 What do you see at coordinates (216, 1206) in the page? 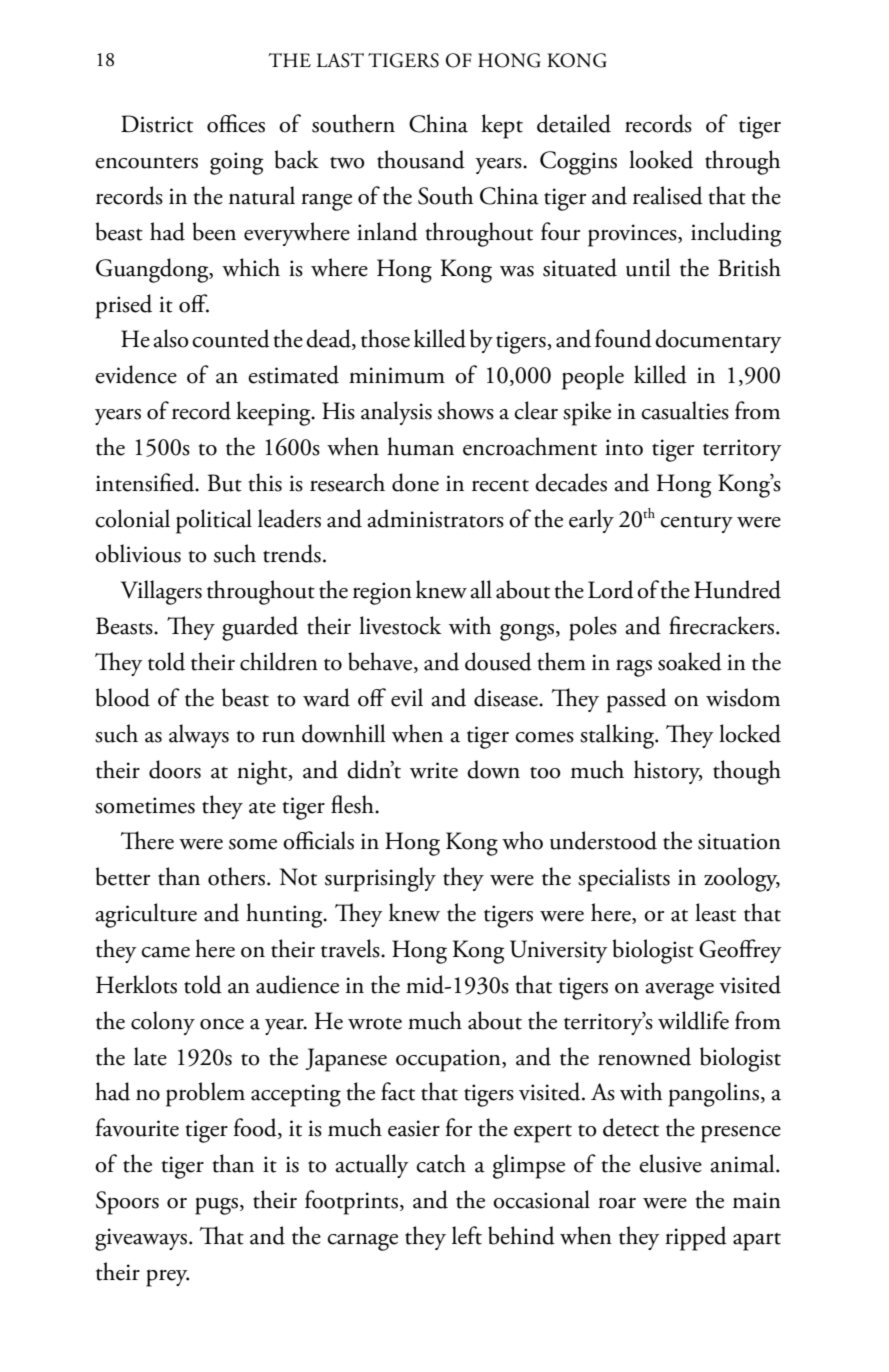
I see `pugs` at bounding box center [216, 1206].
